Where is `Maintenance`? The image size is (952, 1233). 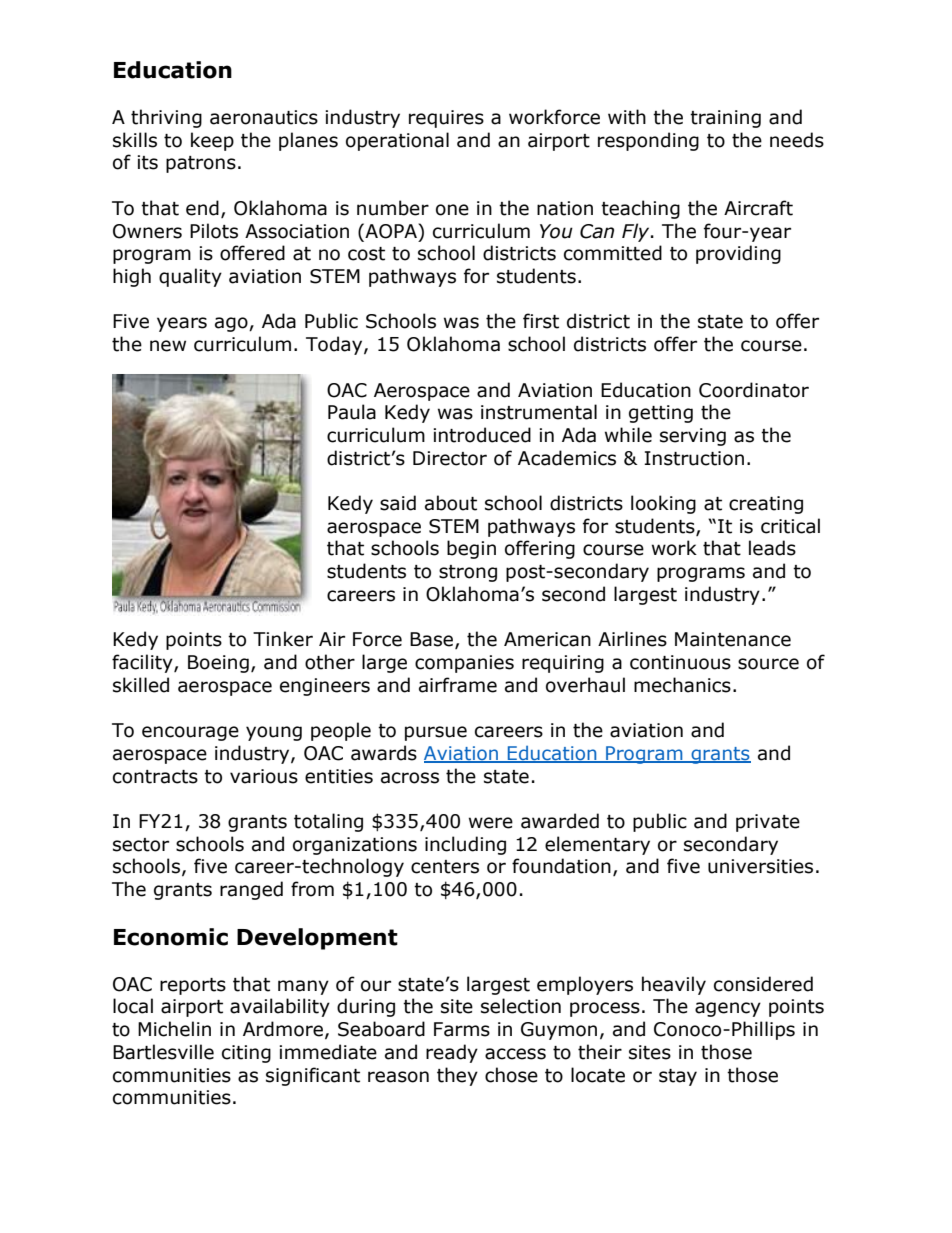
Maintenance is located at coordinates (733, 639).
